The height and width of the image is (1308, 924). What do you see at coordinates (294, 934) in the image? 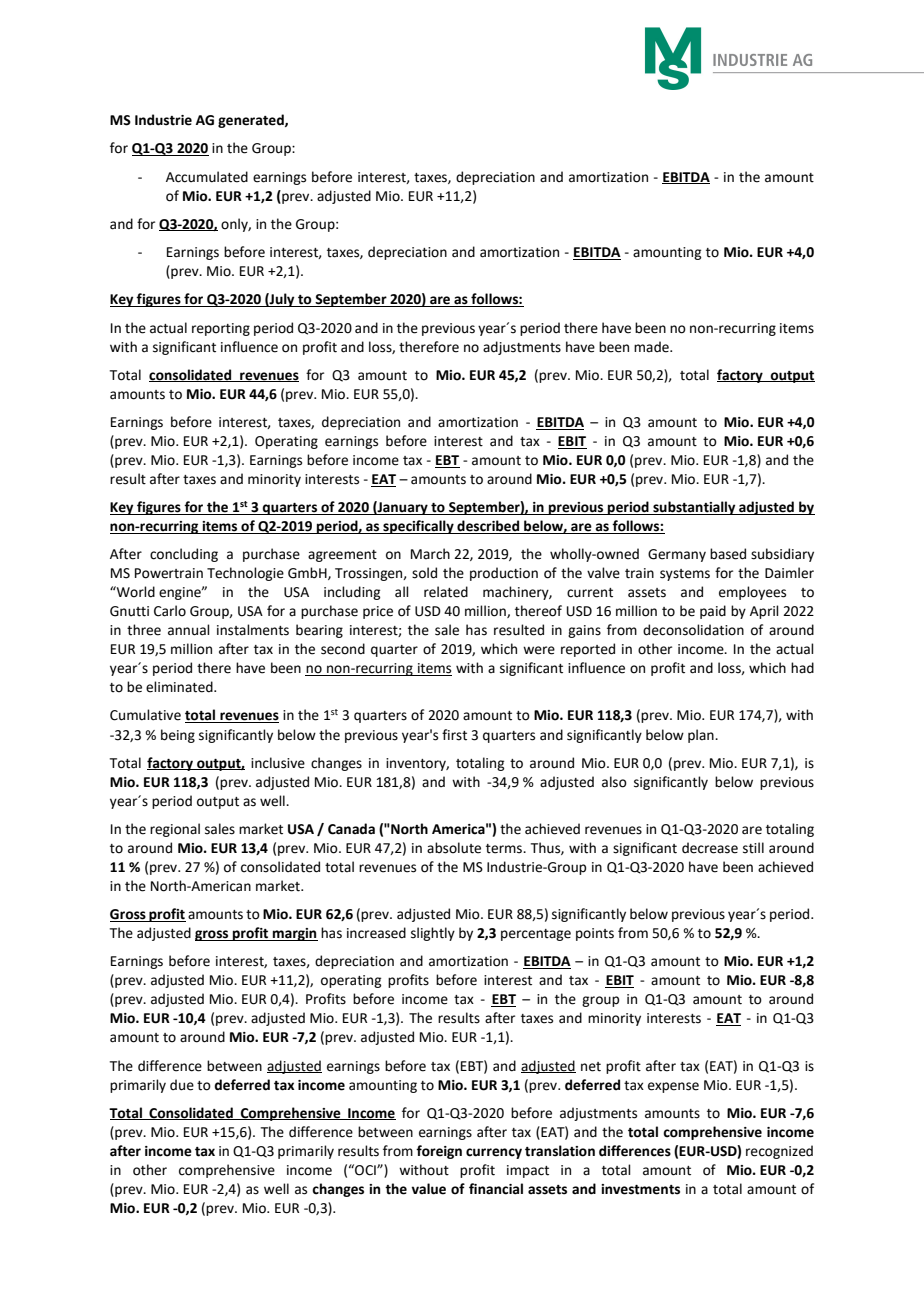
I see `margin` at bounding box center [294, 934].
